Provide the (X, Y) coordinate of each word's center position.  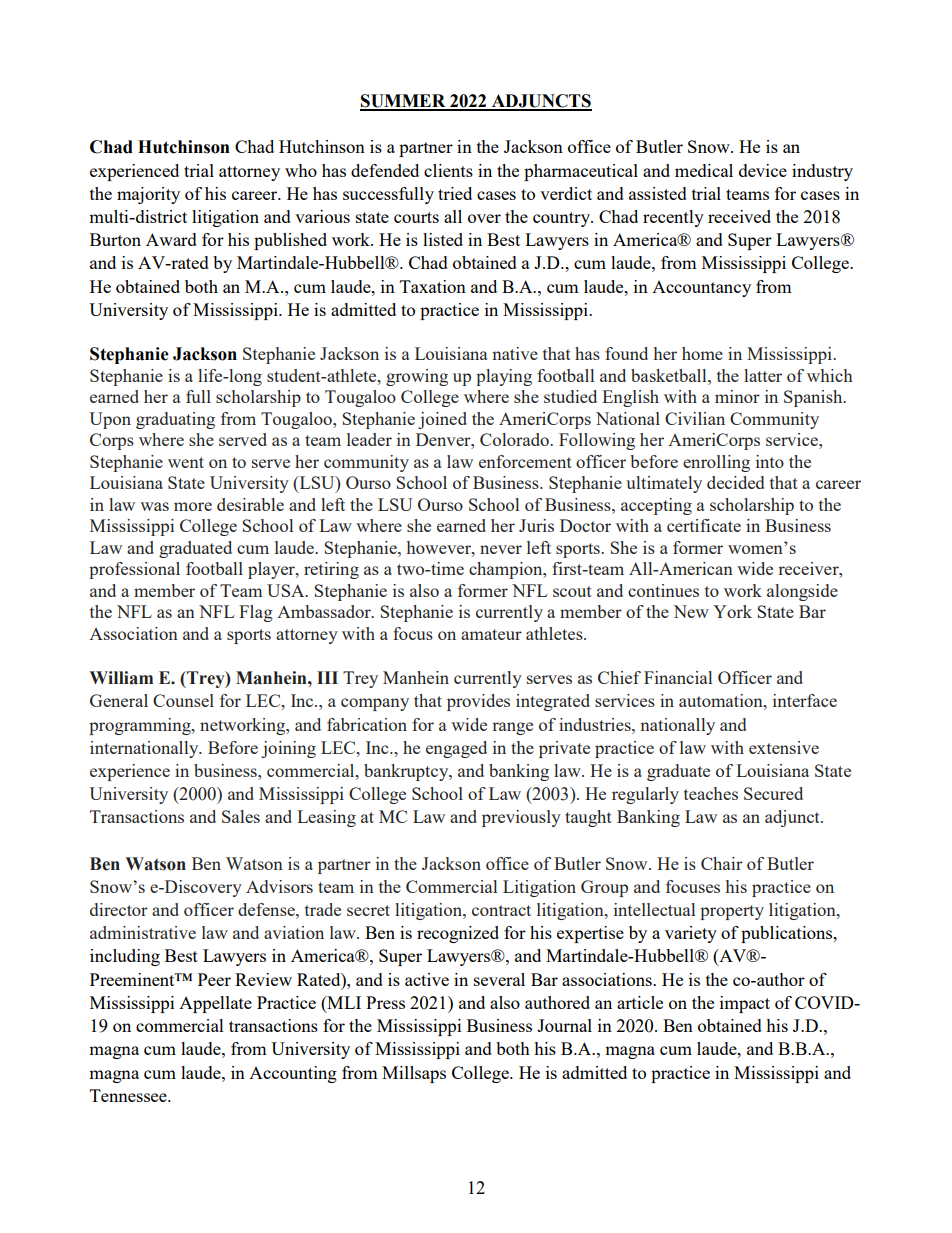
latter (763, 375)
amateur (491, 634)
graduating (175, 420)
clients (448, 170)
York (732, 611)
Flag (256, 613)
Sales (241, 816)
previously (521, 818)
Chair (722, 863)
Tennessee (129, 1095)
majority (148, 195)
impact (745, 1004)
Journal (564, 1025)
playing (504, 377)
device (763, 170)
